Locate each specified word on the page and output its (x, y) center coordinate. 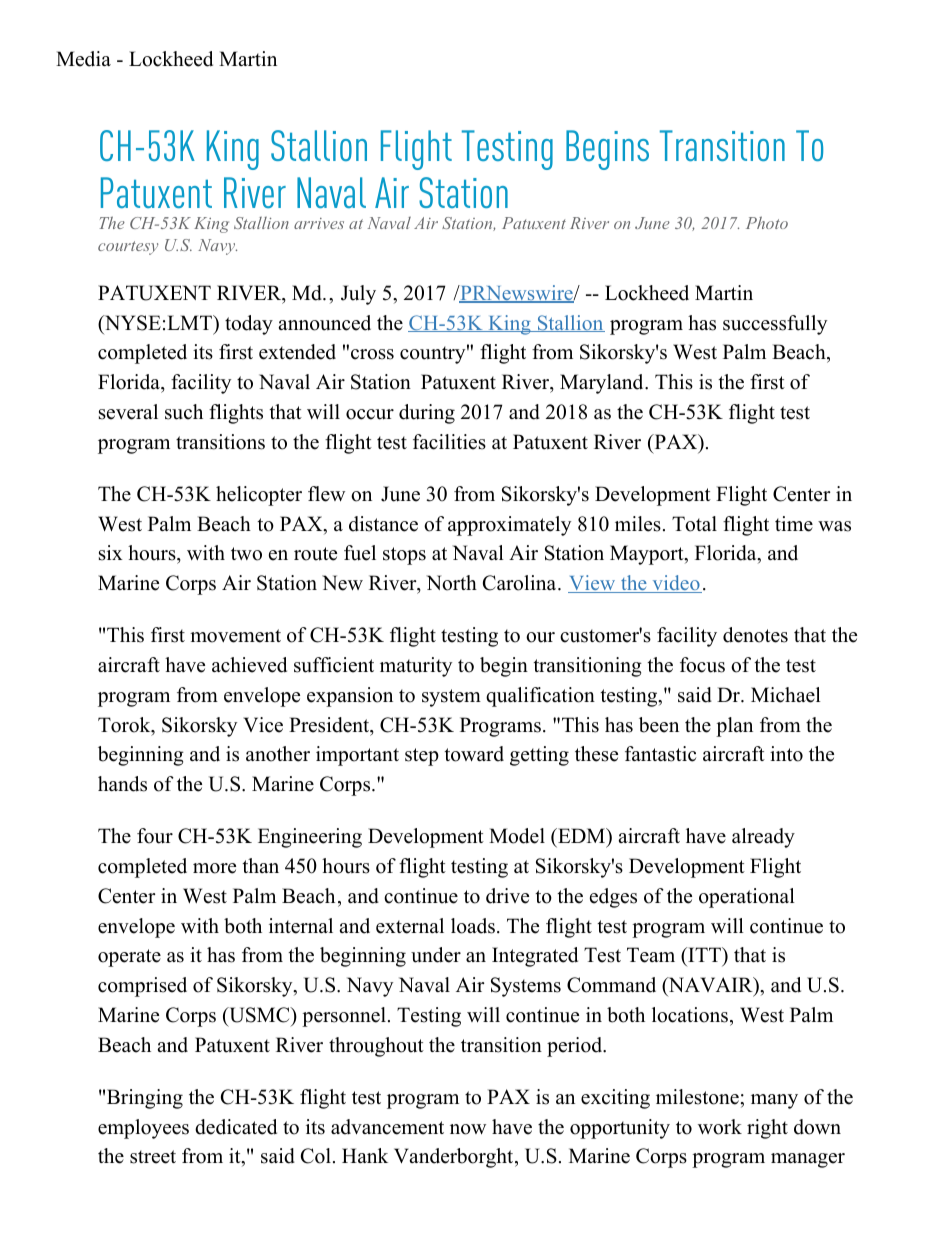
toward (474, 754)
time (794, 524)
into (786, 754)
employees (143, 1129)
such (184, 412)
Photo (767, 222)
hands (122, 784)
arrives (319, 223)
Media (83, 59)
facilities (449, 442)
